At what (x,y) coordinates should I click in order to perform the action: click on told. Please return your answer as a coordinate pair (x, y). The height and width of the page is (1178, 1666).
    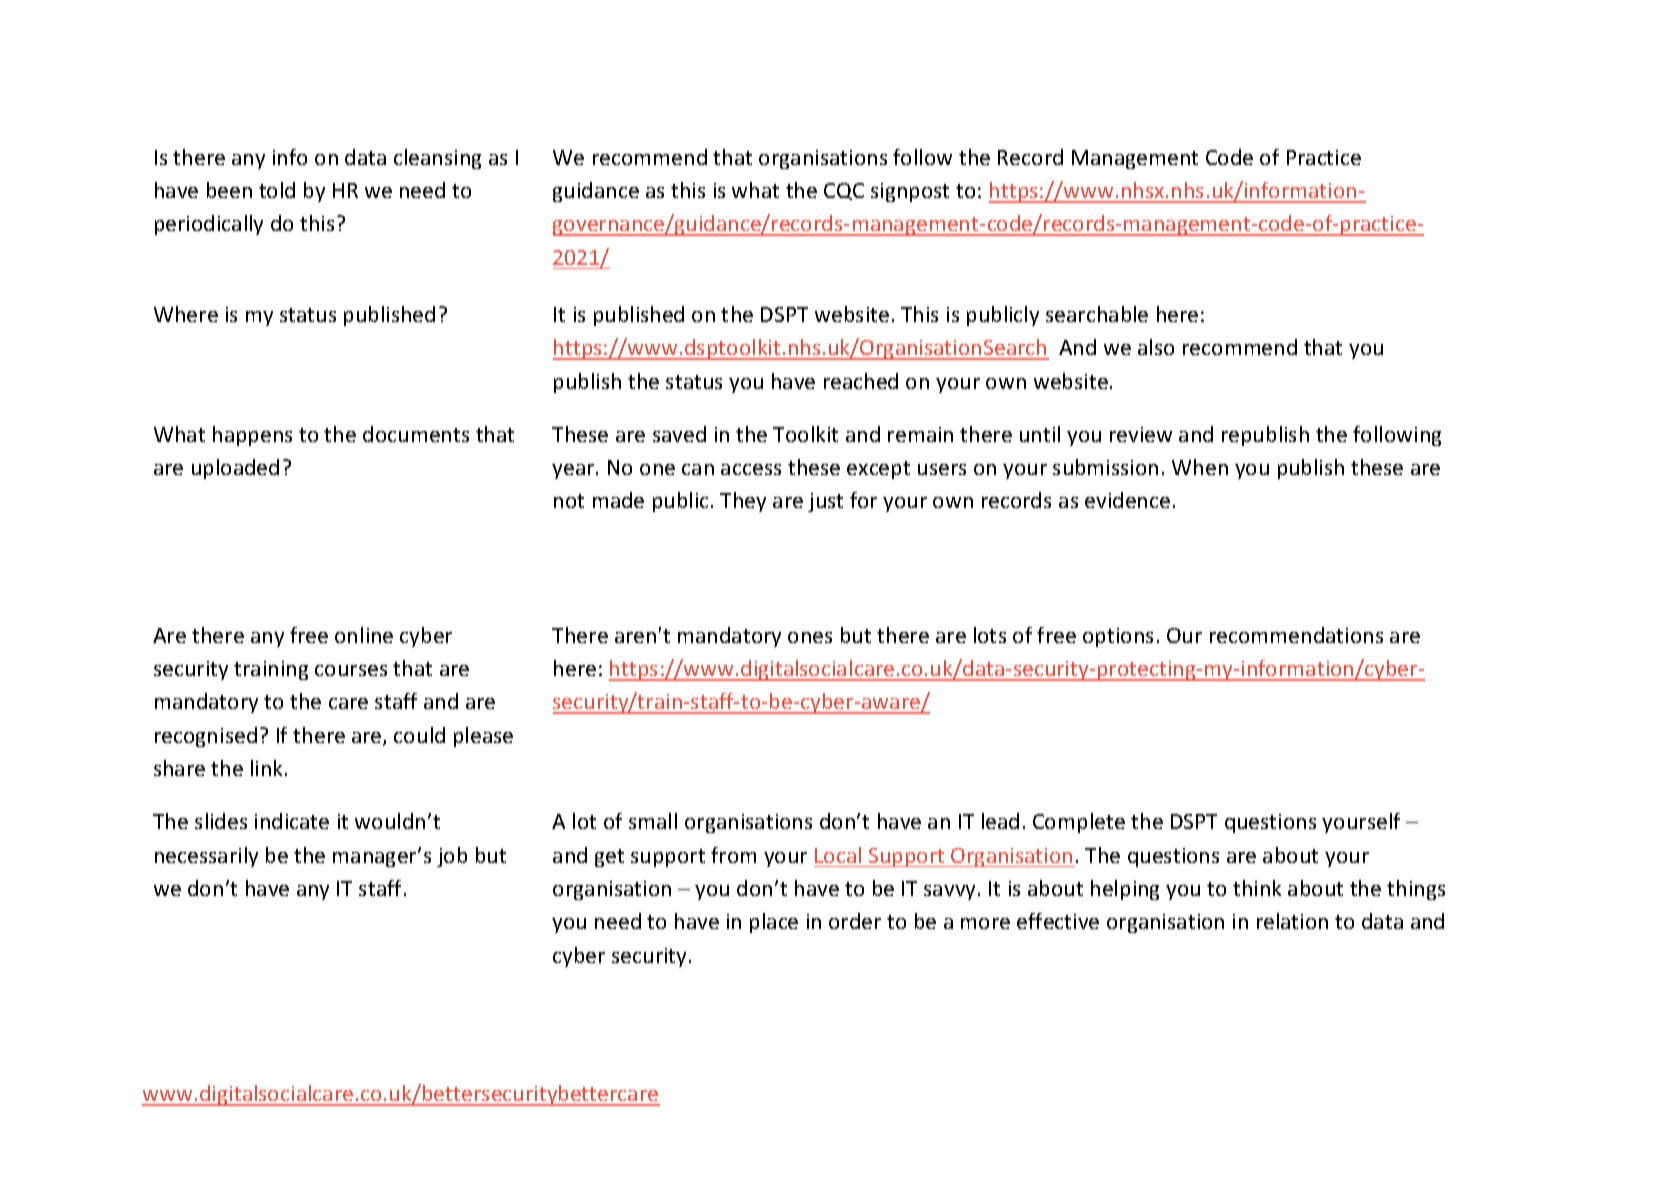
    Looking at the image, I should click on (277, 190).
